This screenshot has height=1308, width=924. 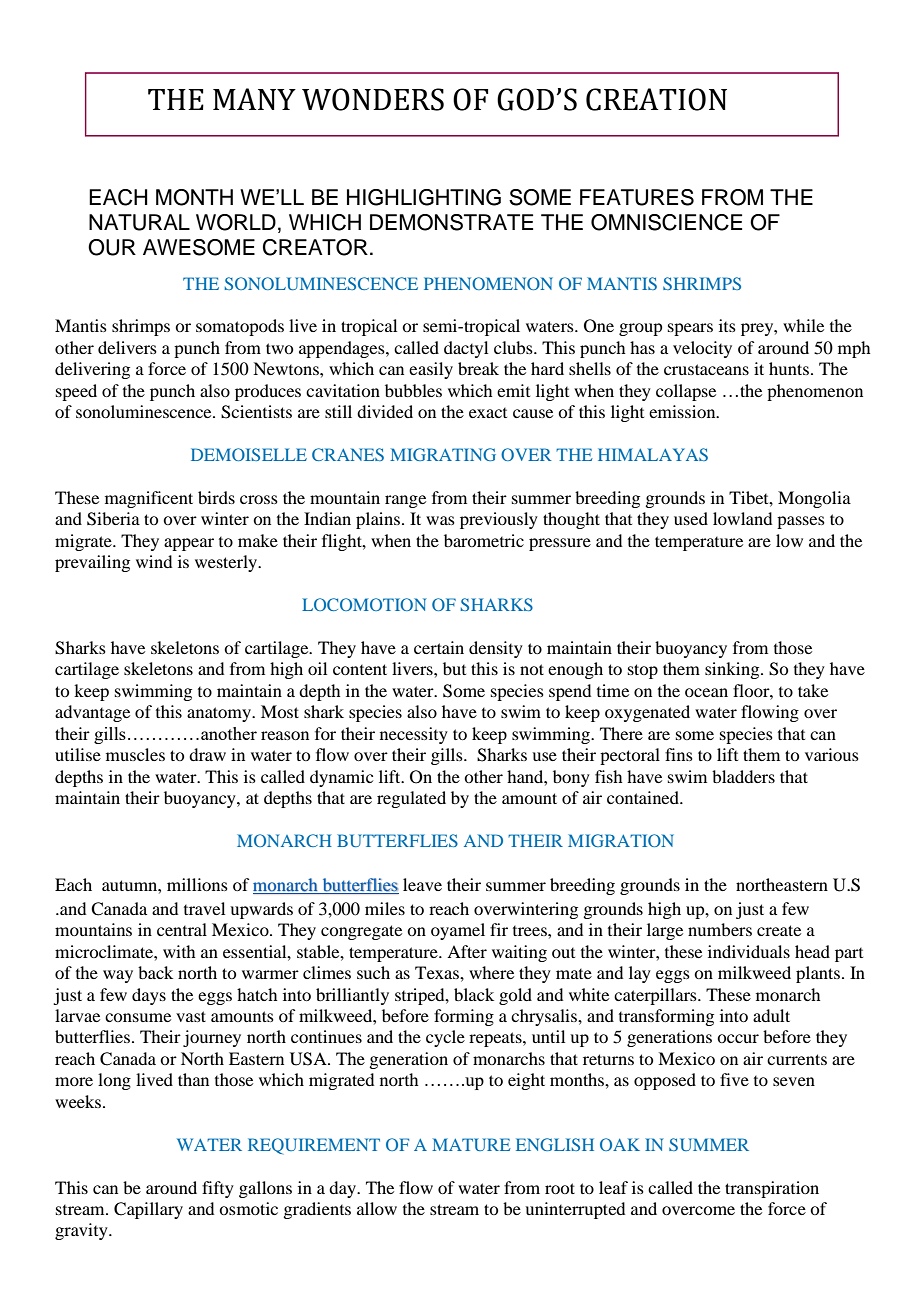 I want to click on MANY, so click(x=254, y=99).
